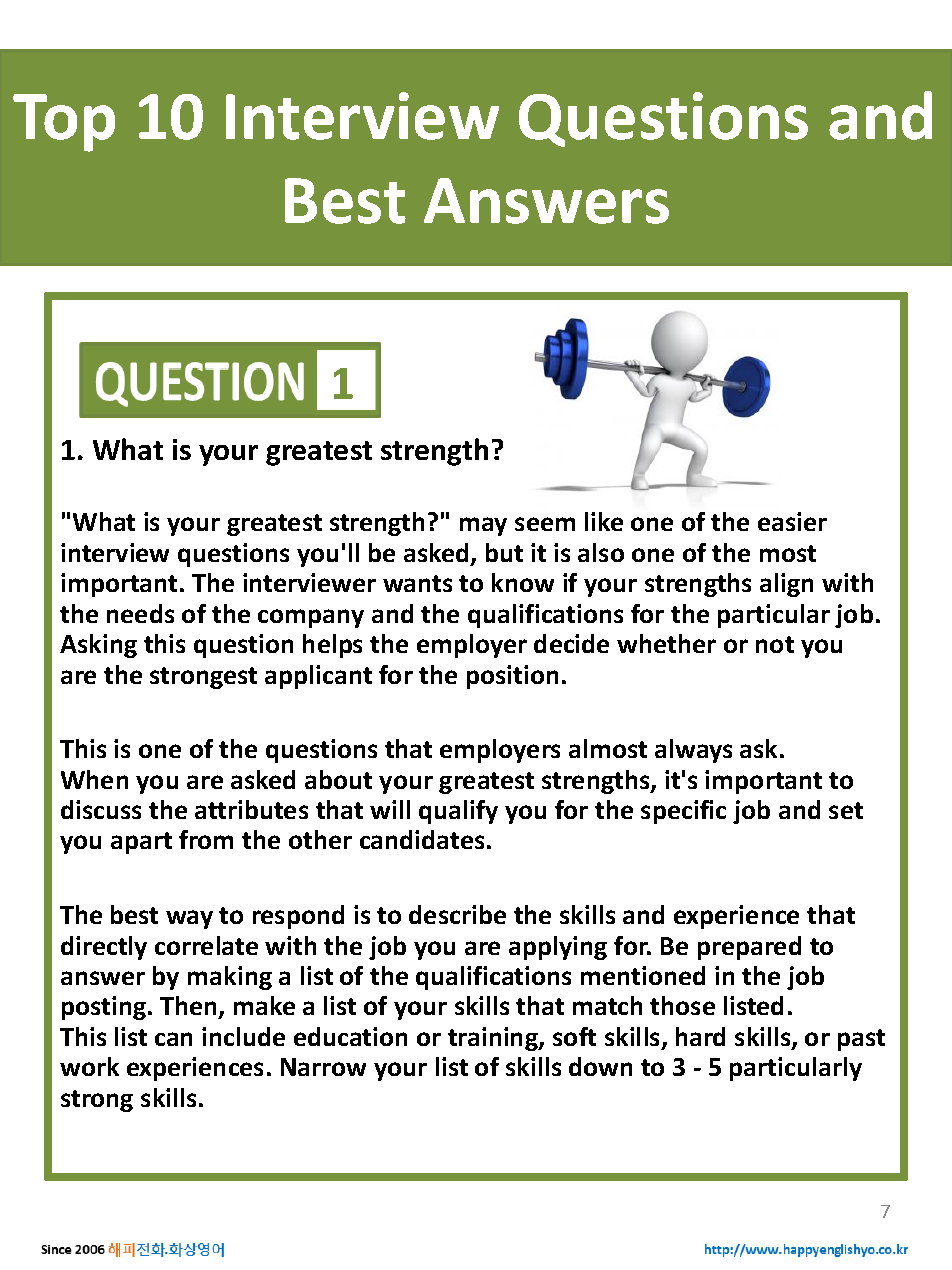  What do you see at coordinates (494, 1039) in the screenshot?
I see `training` at bounding box center [494, 1039].
